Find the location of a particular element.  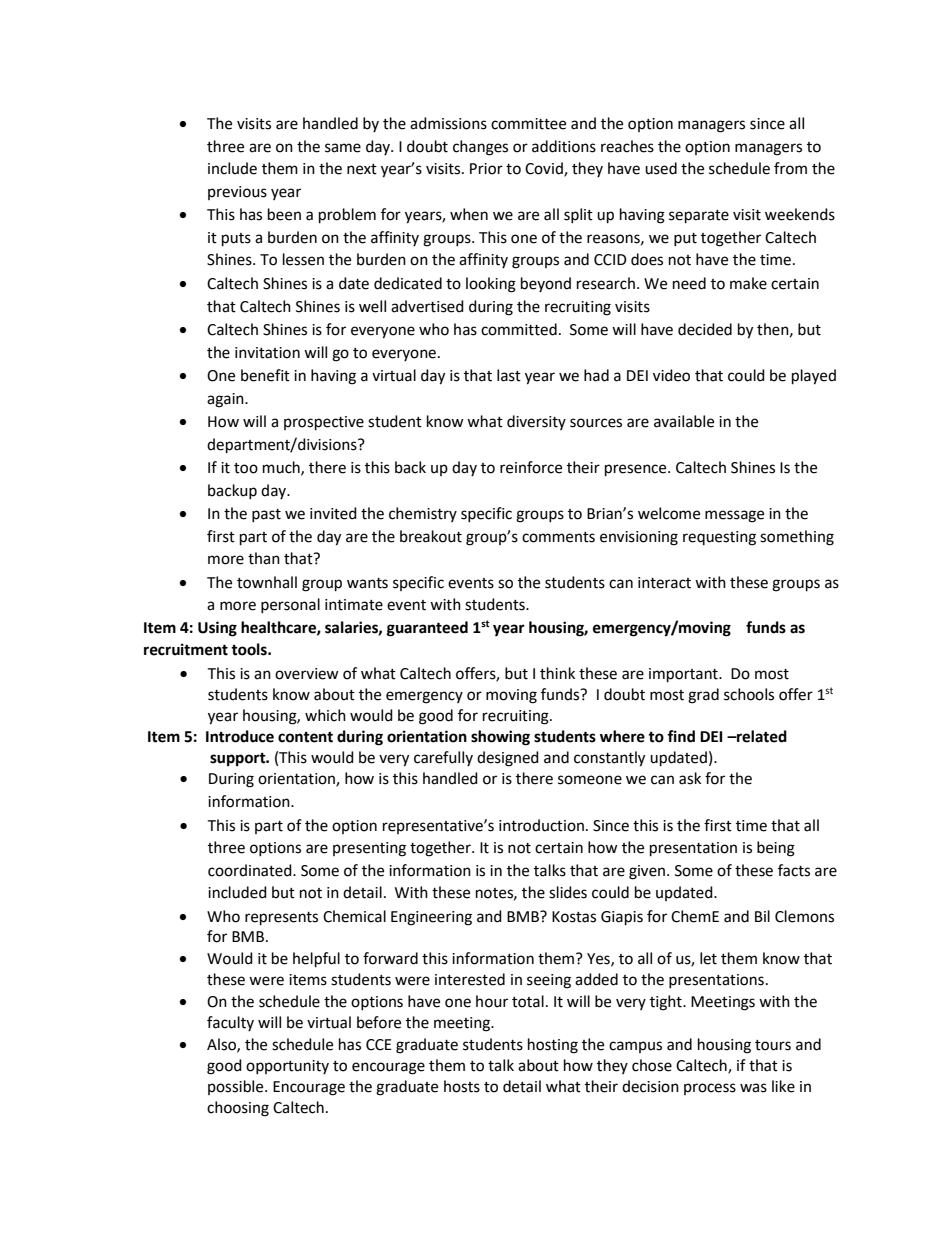

slides is located at coordinates (568, 892).
